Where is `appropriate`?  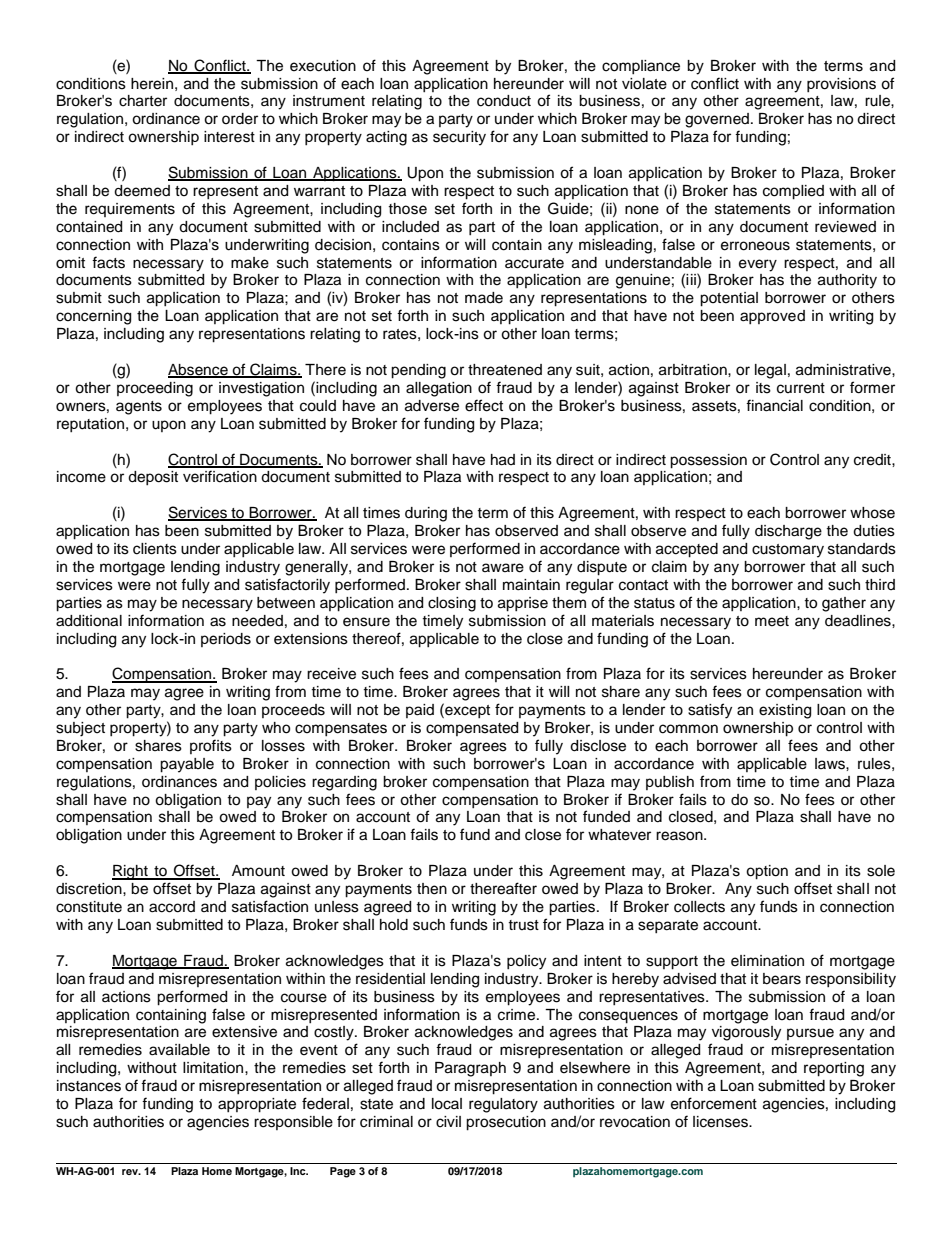 appropriate is located at coordinates (257, 1105).
